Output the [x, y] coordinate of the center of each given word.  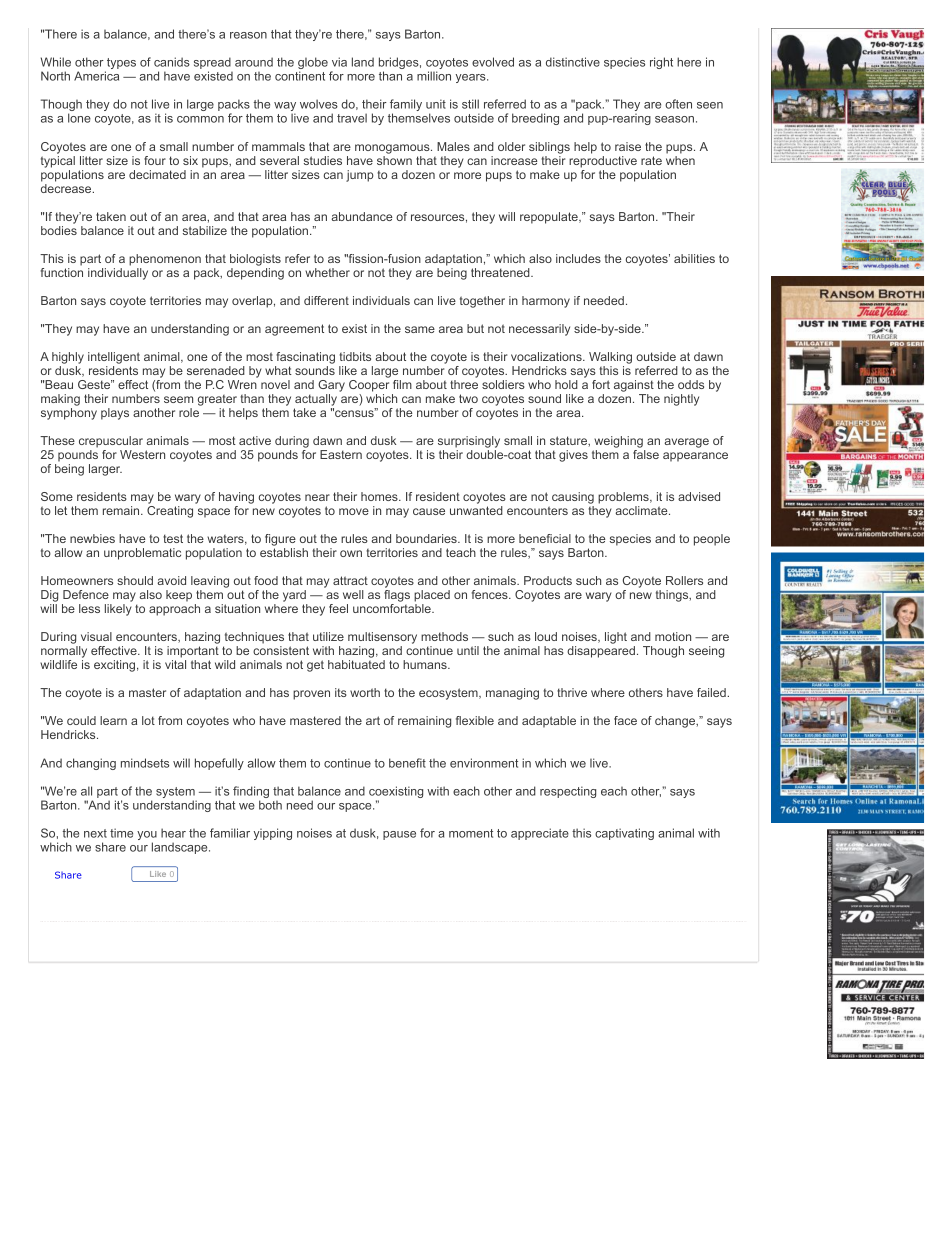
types [120, 65]
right [661, 63]
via [339, 62]
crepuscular [111, 442]
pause [399, 835]
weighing [618, 442]
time [121, 833]
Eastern [341, 454]
